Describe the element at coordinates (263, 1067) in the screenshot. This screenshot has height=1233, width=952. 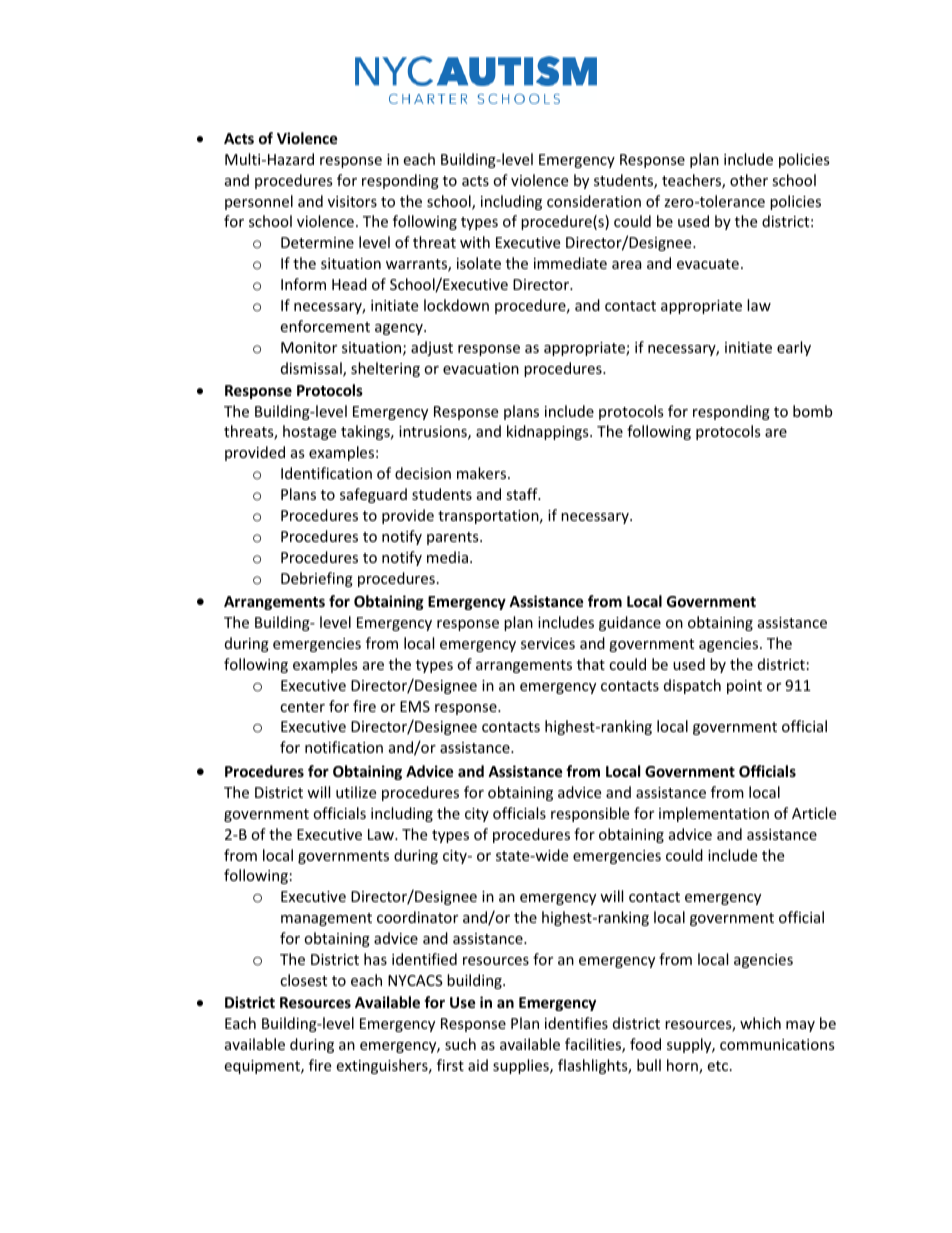
I see `equipment` at that location.
